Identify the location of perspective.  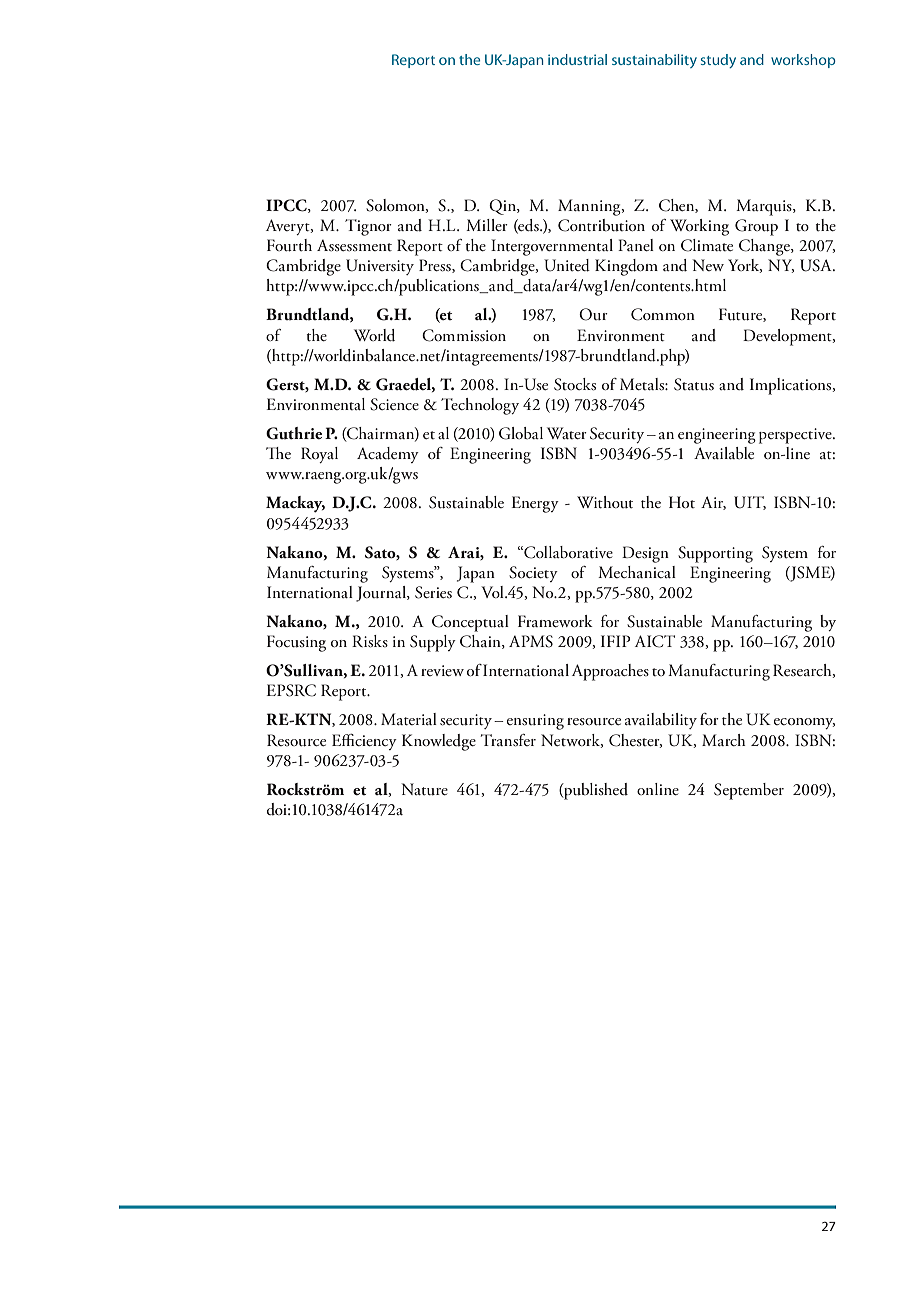
(796, 436).
